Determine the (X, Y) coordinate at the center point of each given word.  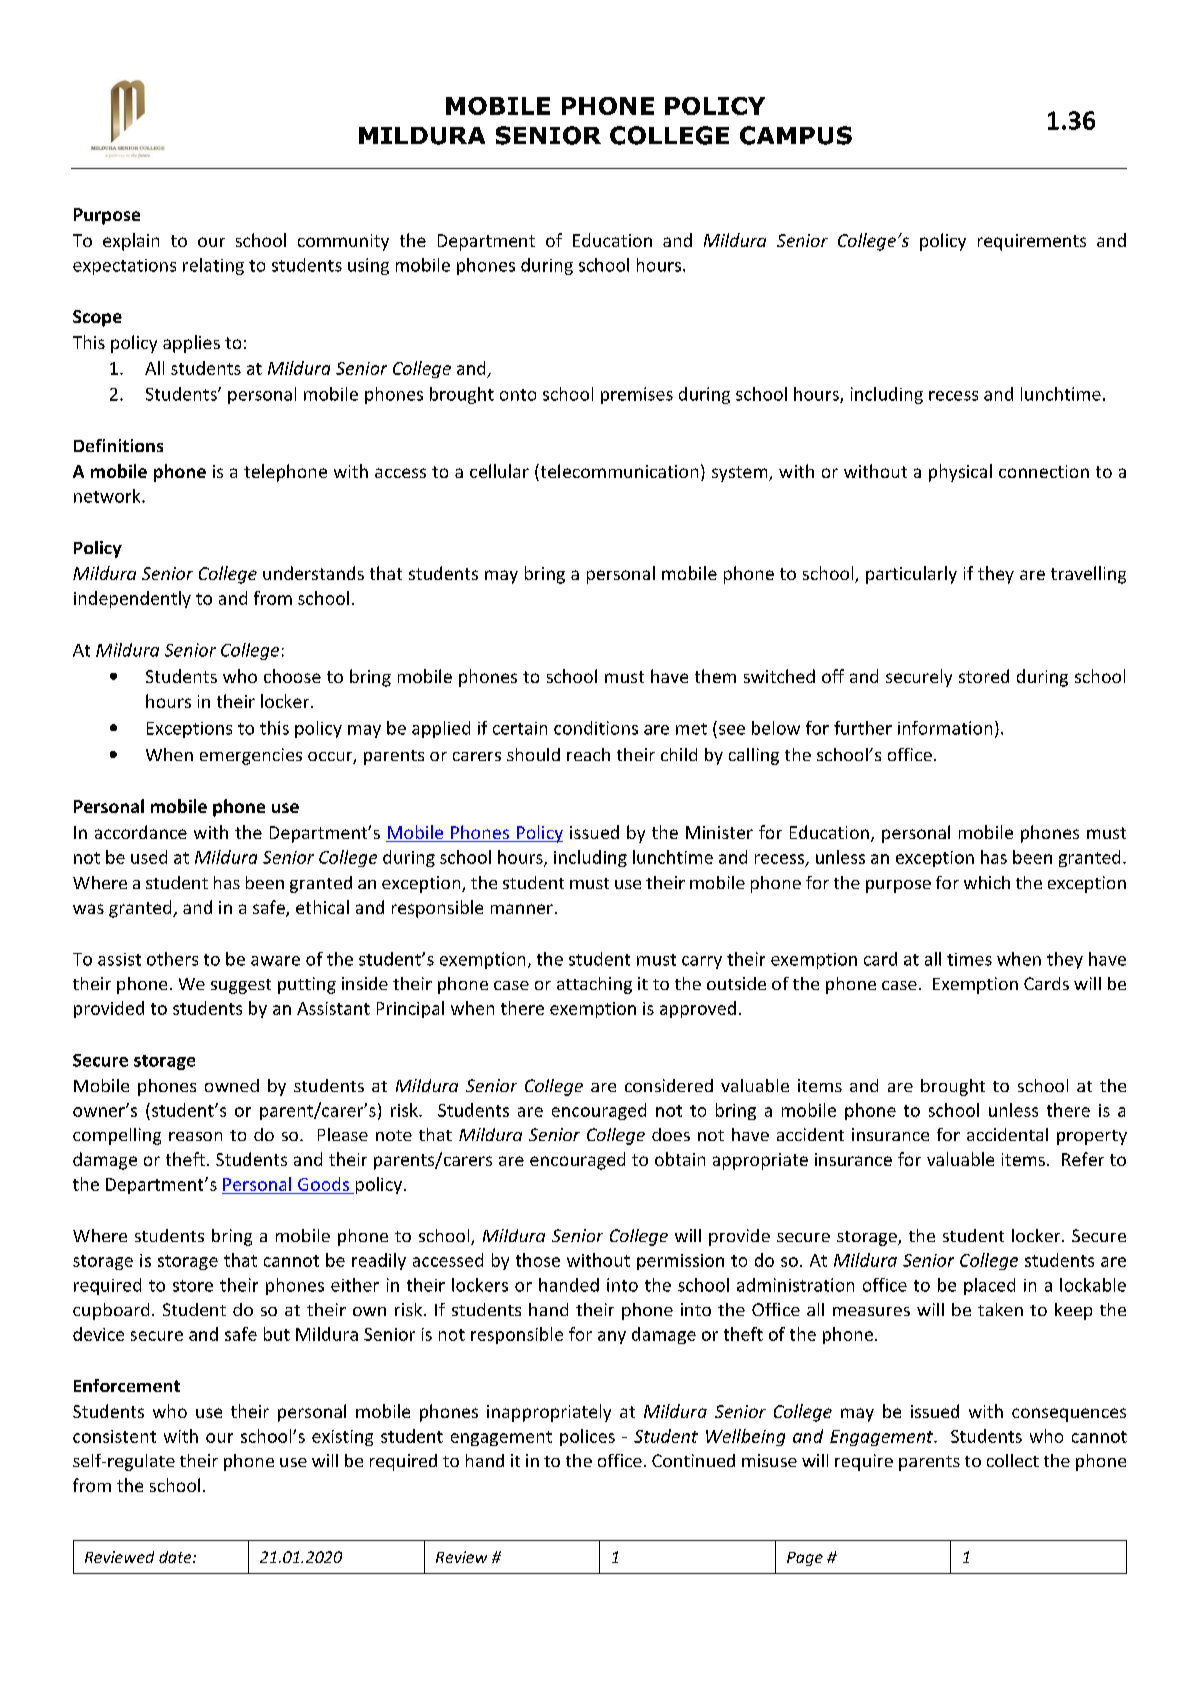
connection (1044, 471)
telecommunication (618, 472)
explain (131, 242)
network (108, 496)
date (176, 1557)
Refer (1083, 1159)
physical (960, 473)
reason (195, 1136)
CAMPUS (796, 135)
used (149, 857)
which (987, 882)
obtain (680, 1159)
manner (522, 909)
